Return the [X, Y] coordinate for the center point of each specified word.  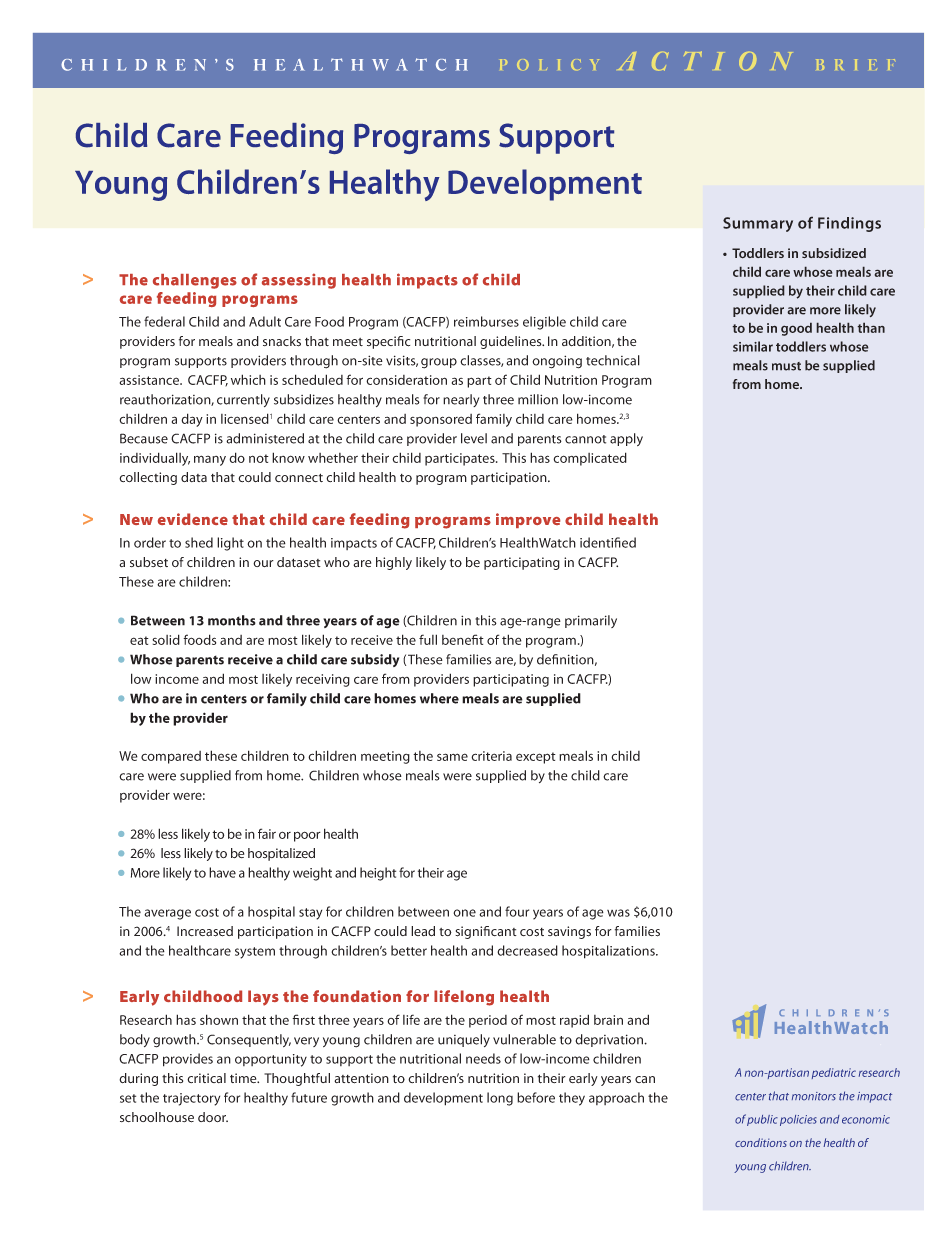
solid [166, 639]
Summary [758, 224]
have [222, 872]
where [439, 698]
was [618, 913]
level [474, 438]
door [213, 1117]
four [517, 911]
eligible [544, 323]
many [210, 460]
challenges [195, 281]
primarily [591, 621]
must [786, 366]
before [536, 1097]
